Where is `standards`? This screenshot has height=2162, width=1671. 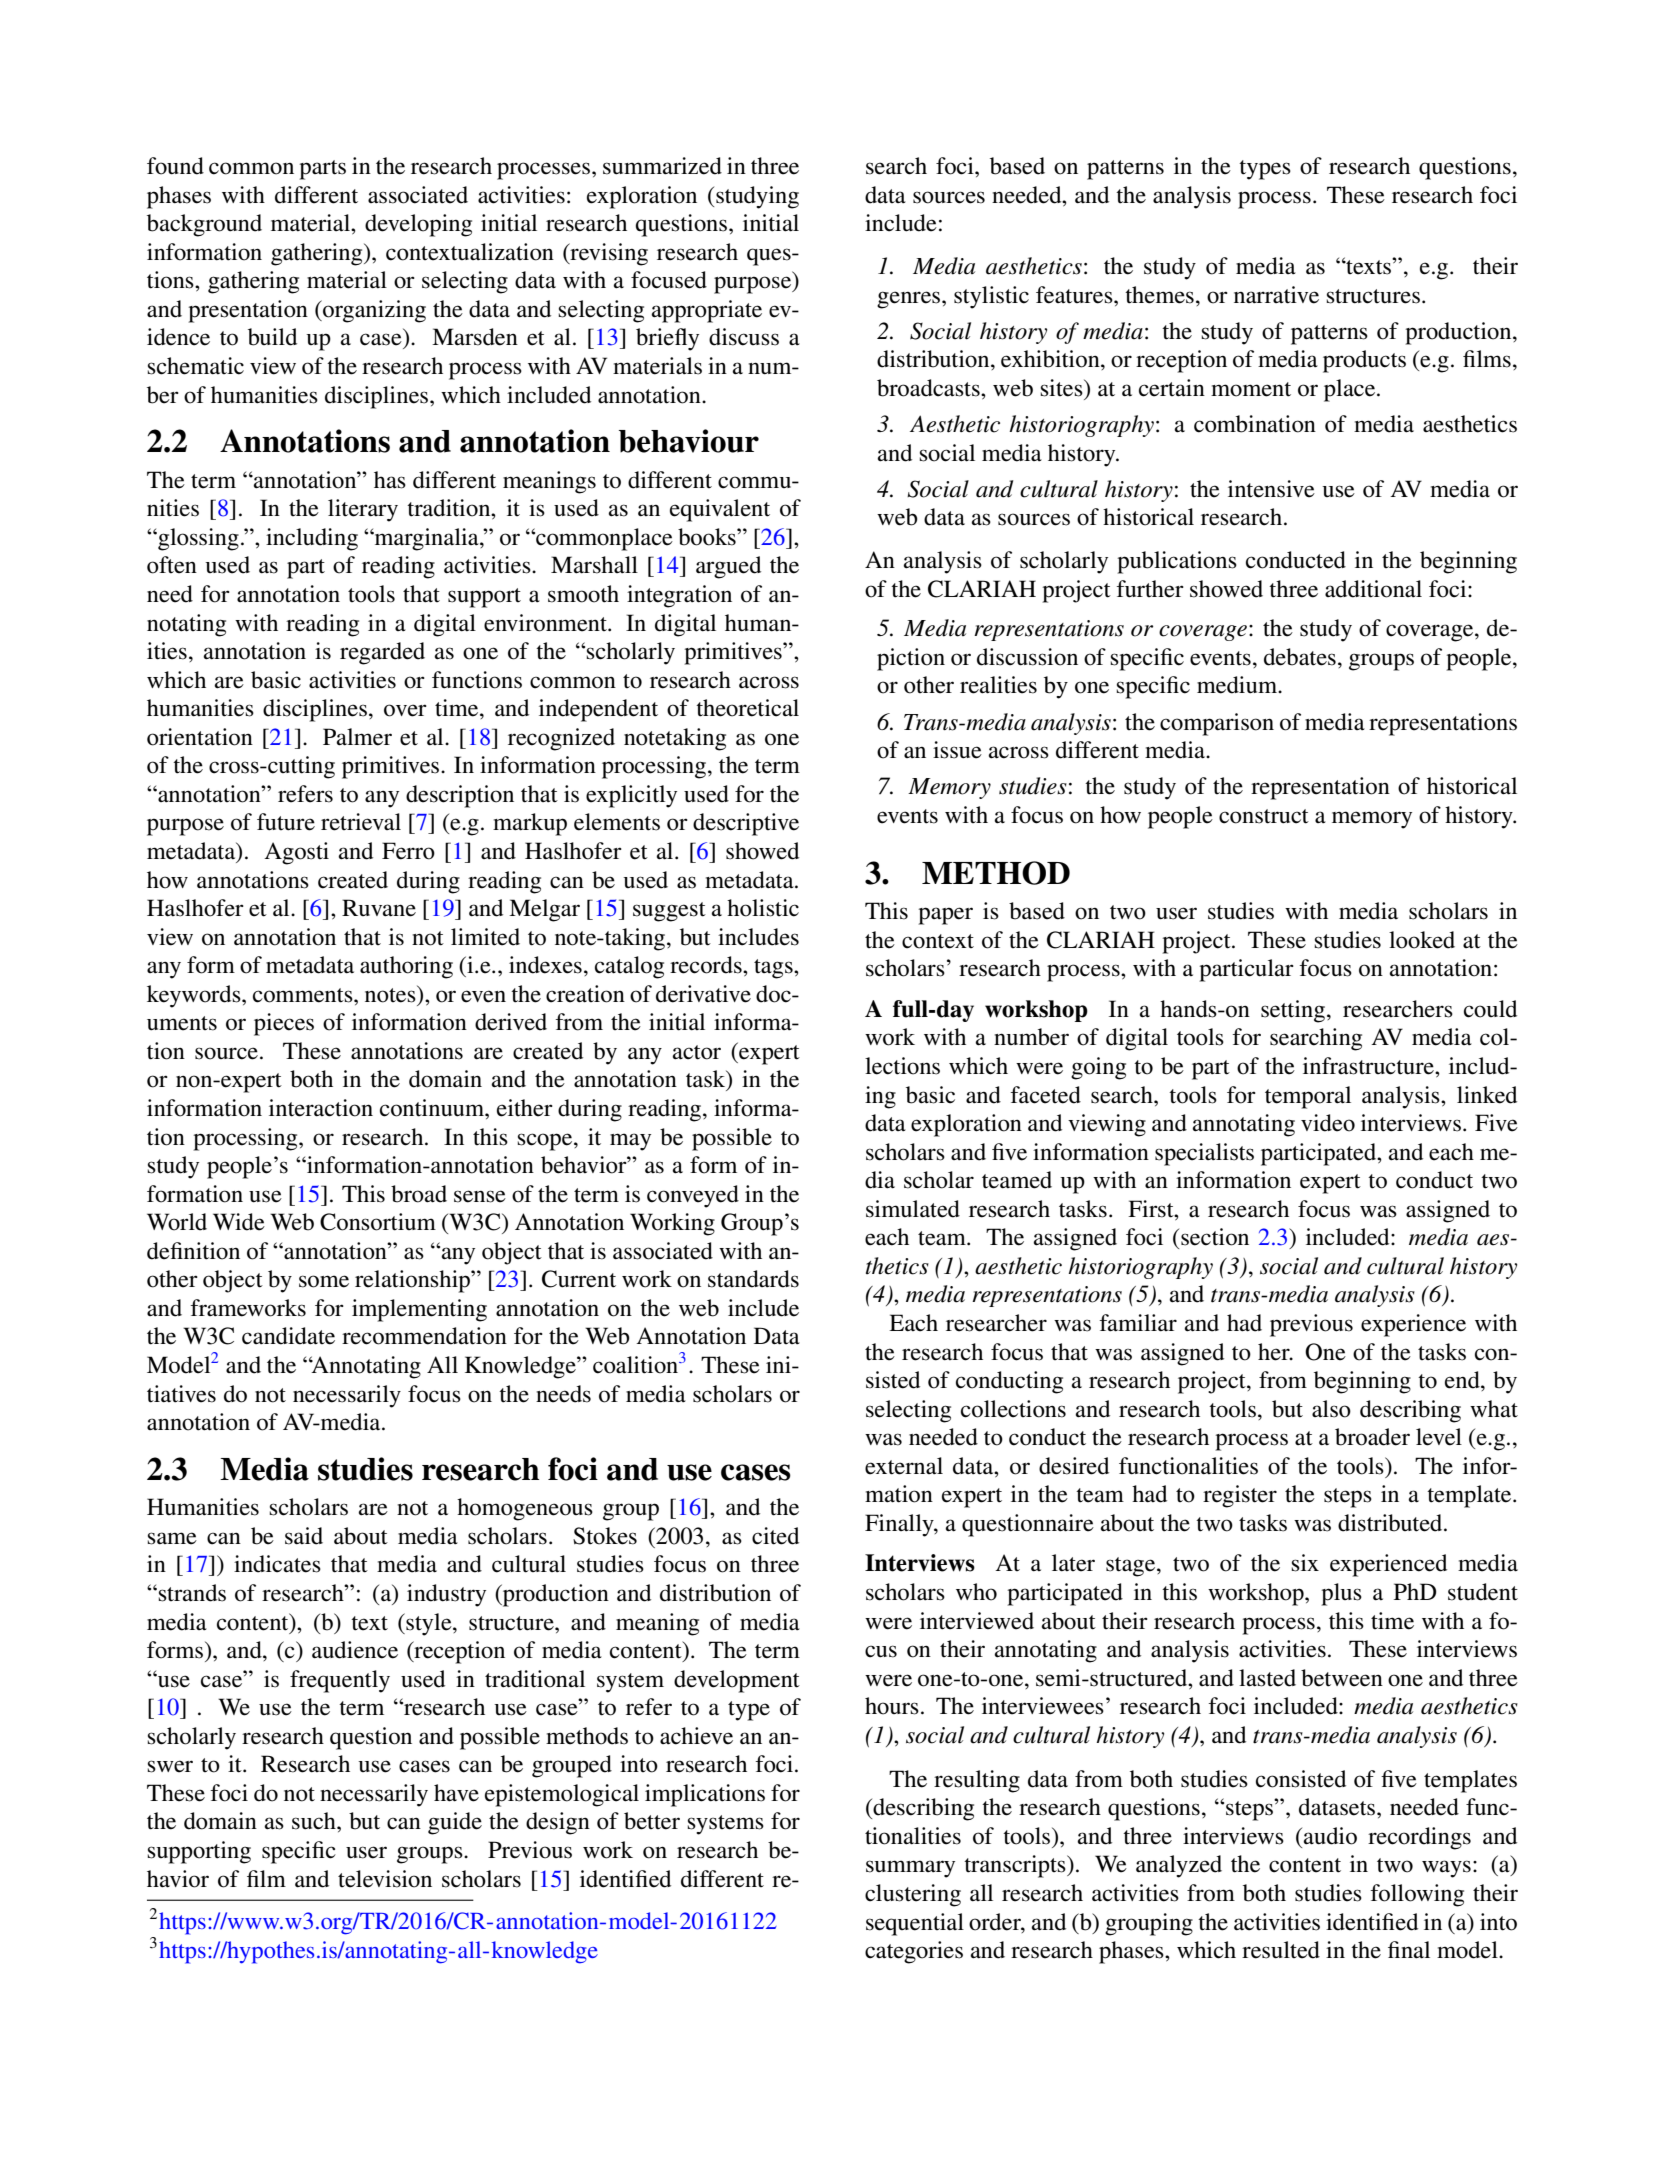 standards is located at coordinates (753, 1279).
